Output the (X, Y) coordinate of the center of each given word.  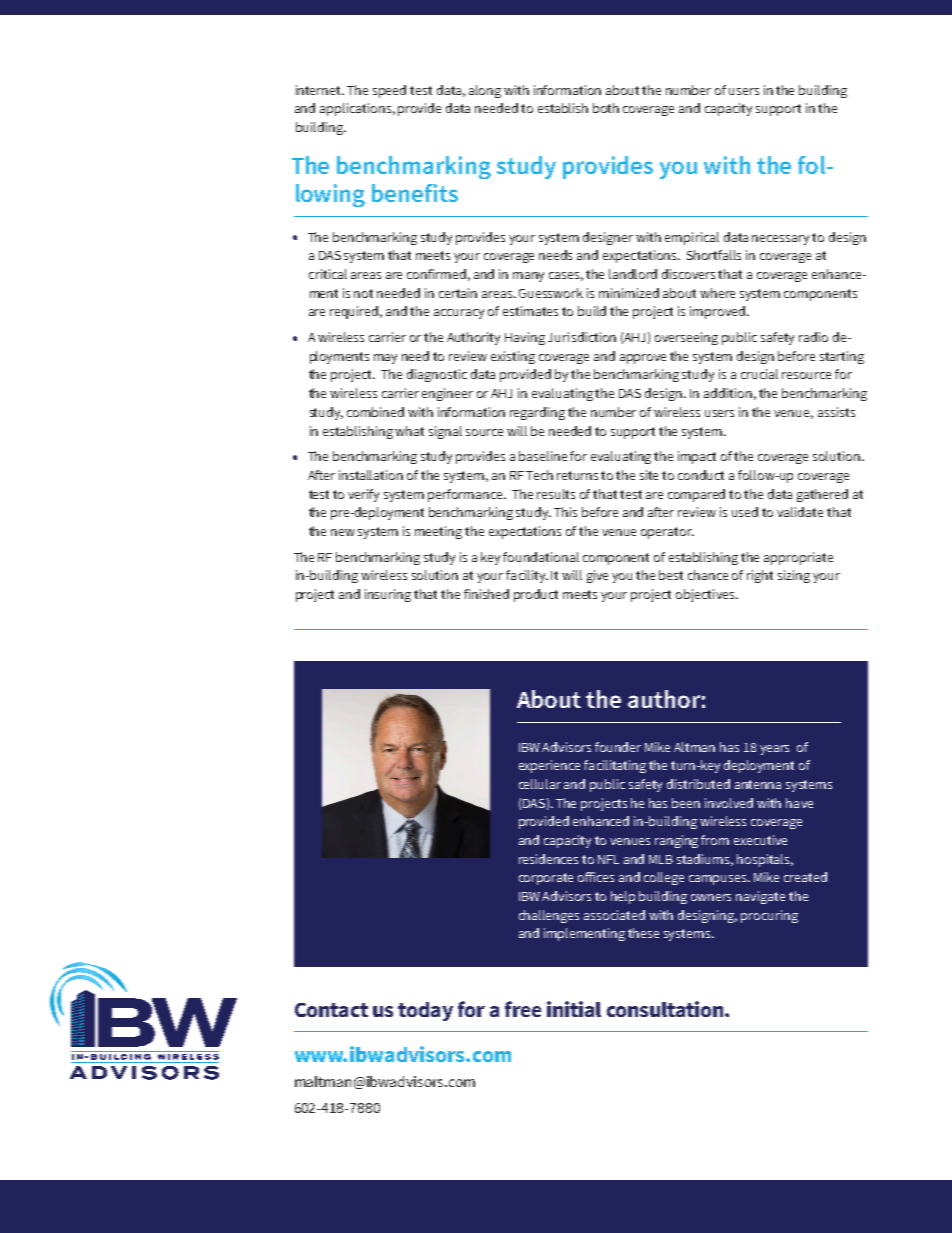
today (425, 1011)
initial (574, 1009)
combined (375, 412)
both (606, 108)
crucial (759, 374)
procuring (769, 916)
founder (618, 747)
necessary (782, 240)
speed (389, 91)
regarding (537, 413)
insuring (388, 595)
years (774, 750)
